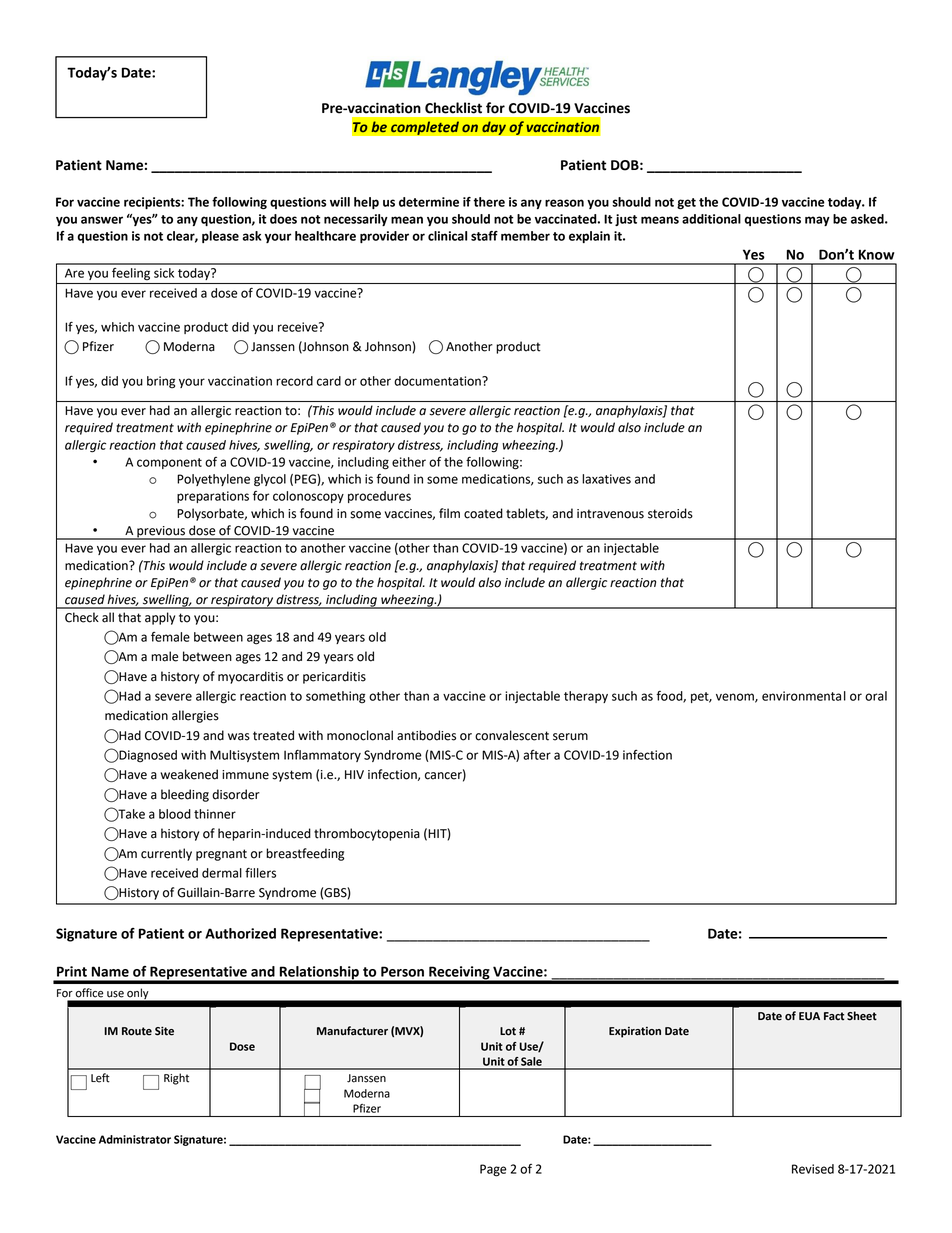 The width and height of the screenshot is (952, 1233). Describe the element at coordinates (175, 814) in the screenshot. I see `blood` at that location.
